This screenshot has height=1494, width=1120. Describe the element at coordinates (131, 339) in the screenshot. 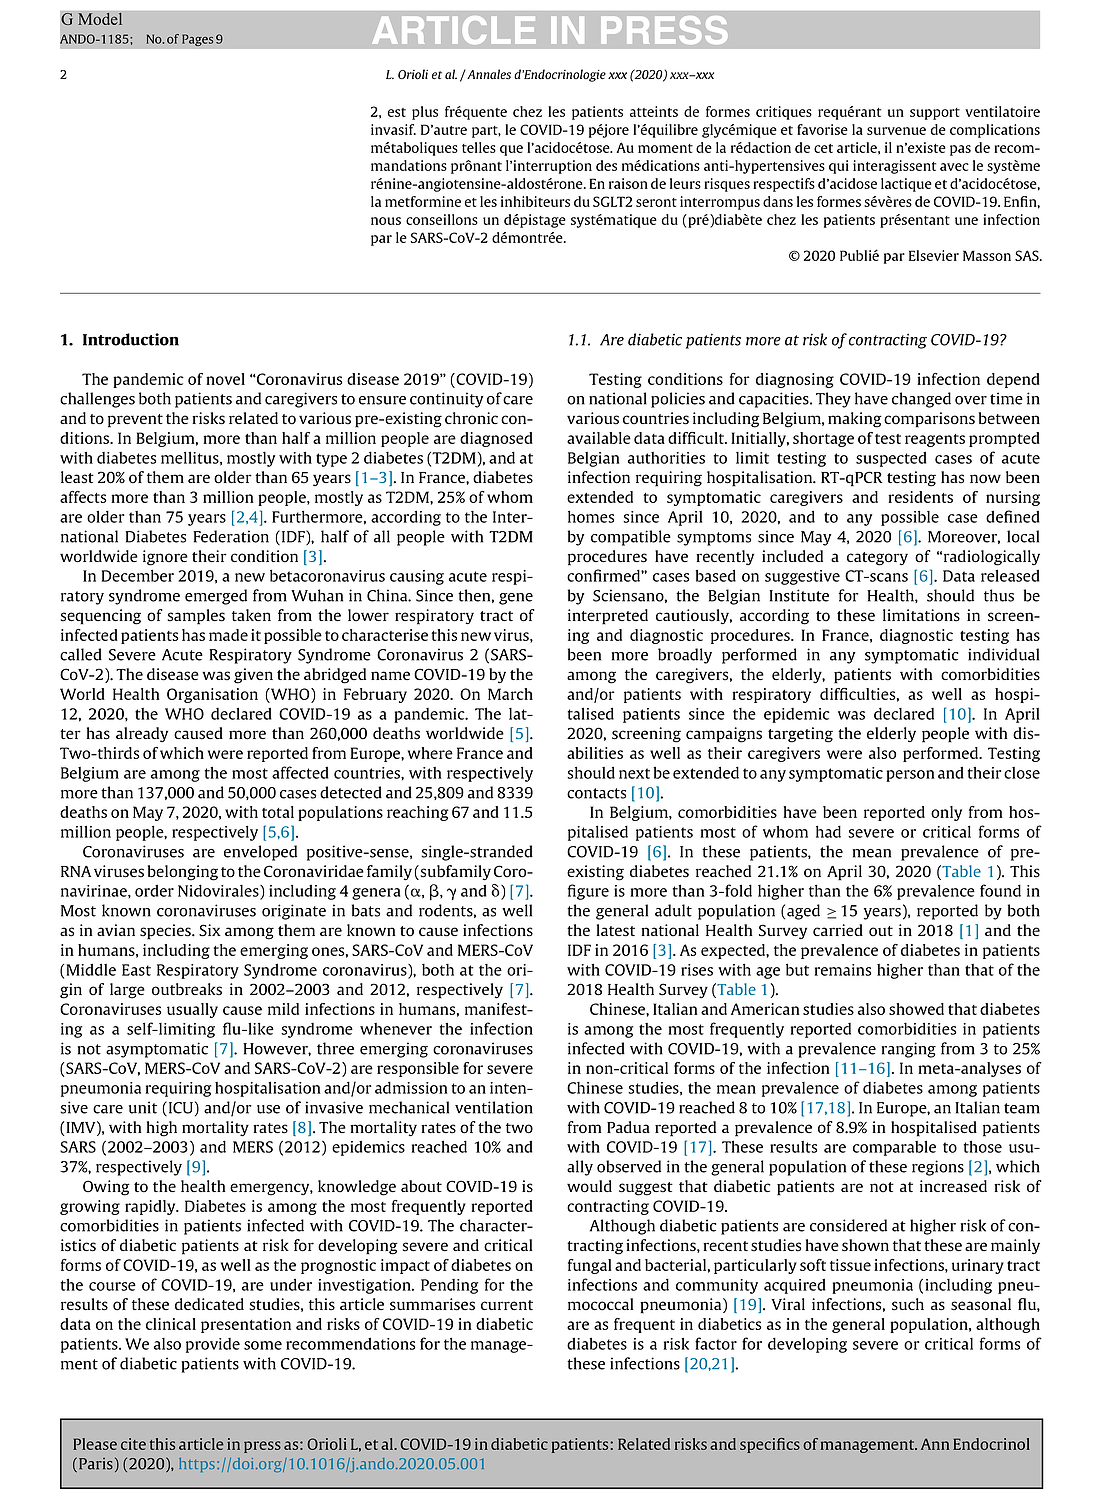

I see `Introduction` at that location.
